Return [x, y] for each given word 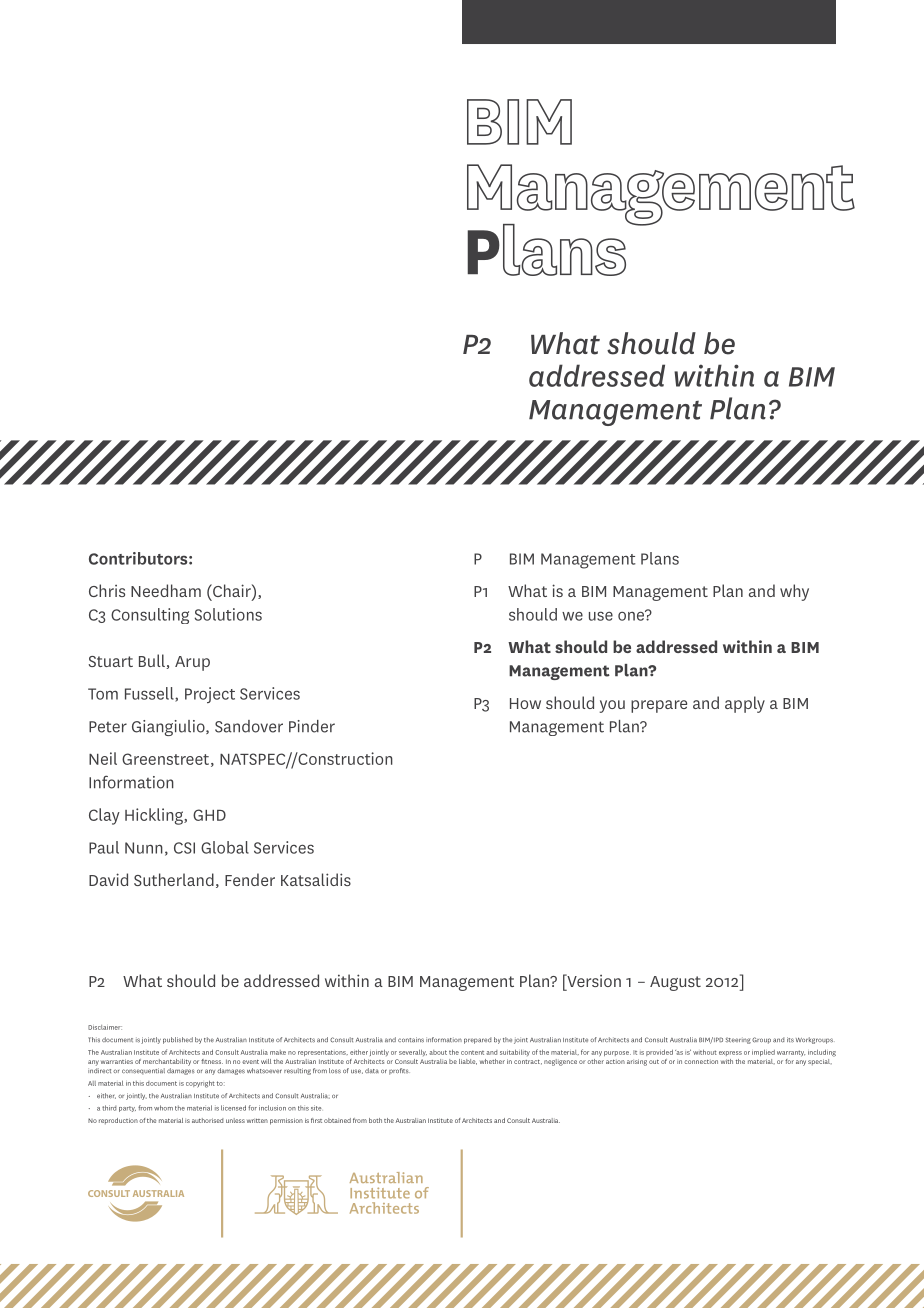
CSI [184, 848]
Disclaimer [105, 1027]
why [794, 592]
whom [163, 1108]
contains [411, 1040]
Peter [108, 727]
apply [745, 704]
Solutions [228, 614]
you [612, 706]
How [525, 703]
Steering [738, 1040]
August [675, 983]
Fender [250, 879]
